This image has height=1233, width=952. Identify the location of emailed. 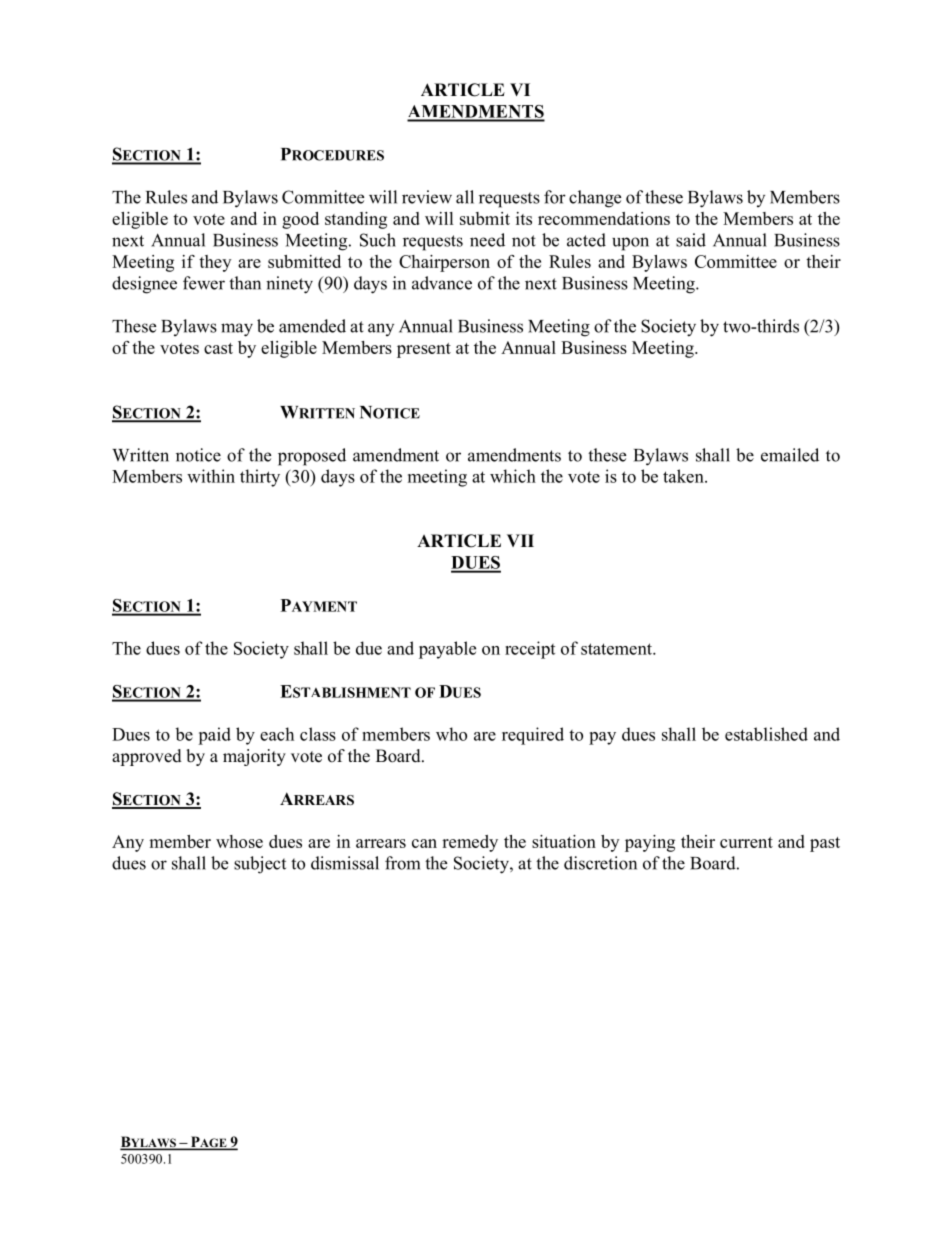
(790, 455).
